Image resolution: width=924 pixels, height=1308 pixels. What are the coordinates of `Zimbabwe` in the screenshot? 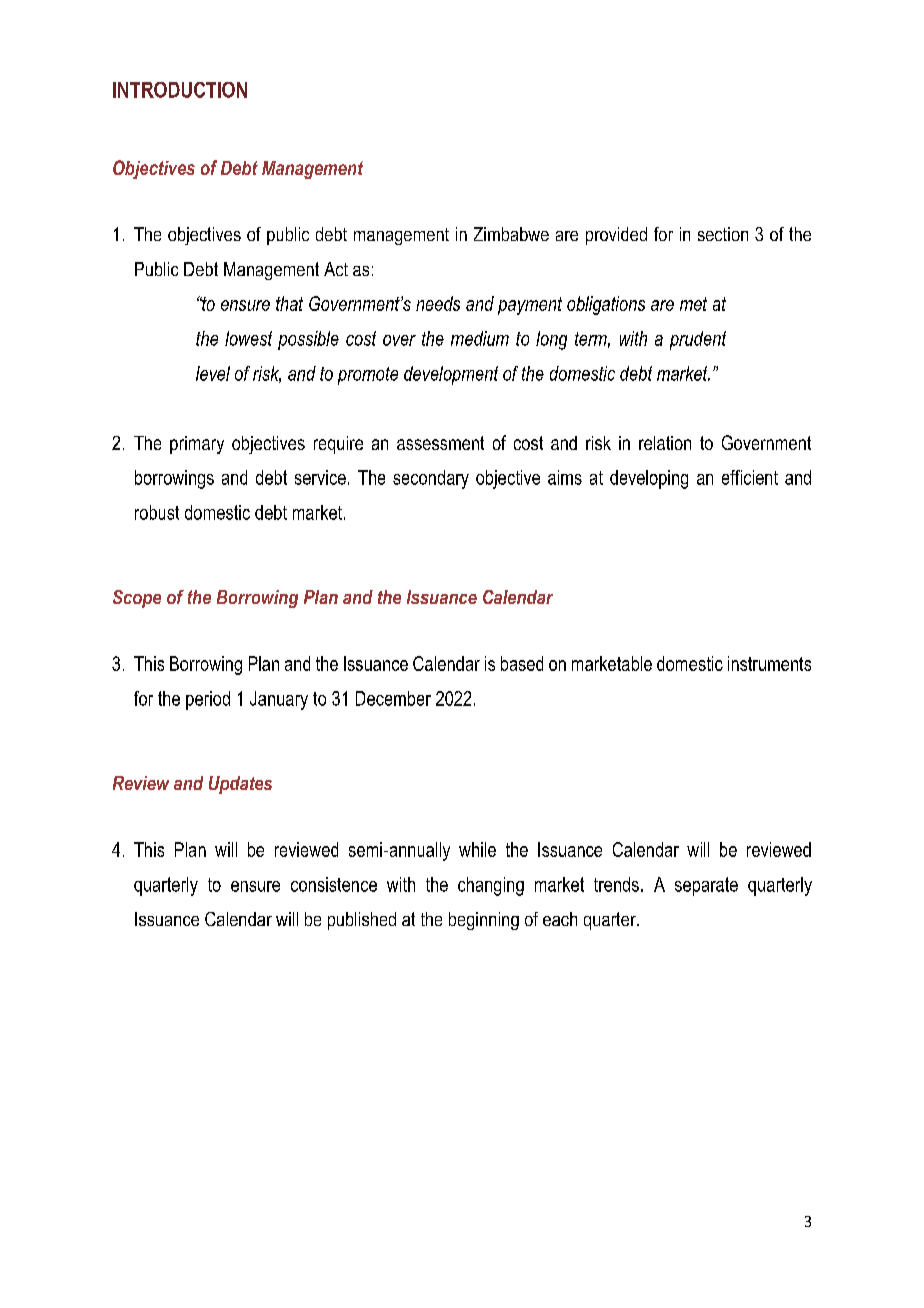 It's located at (511, 234).
